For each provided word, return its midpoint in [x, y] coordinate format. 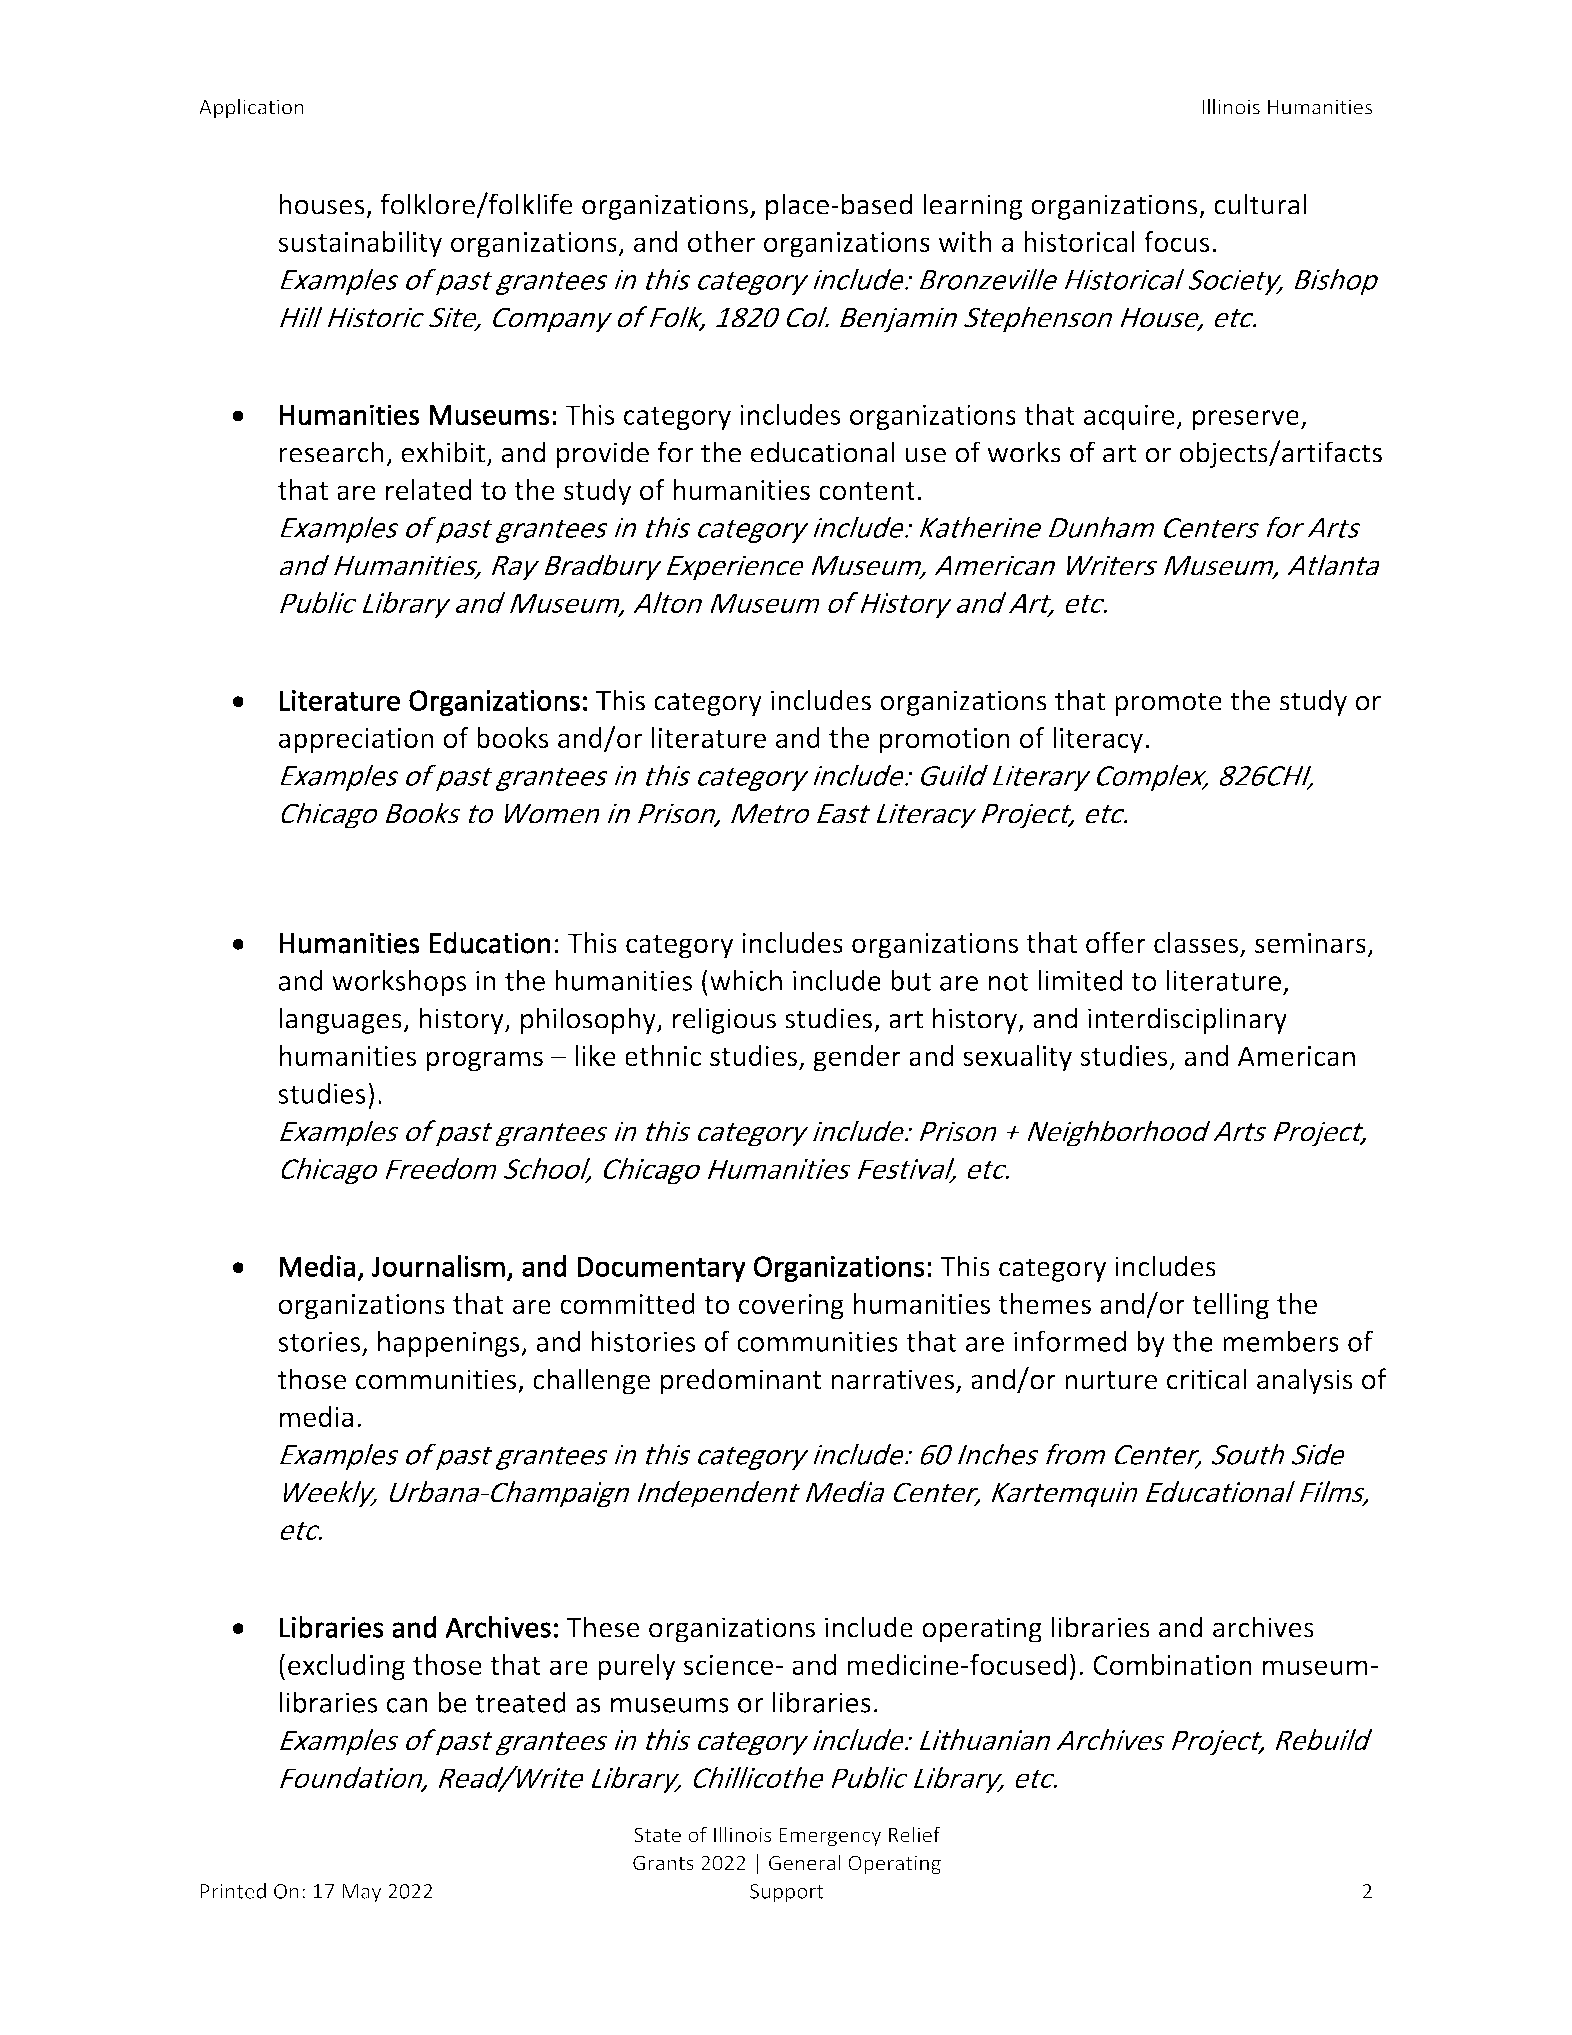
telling [1230, 1306]
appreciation [356, 741]
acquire [1130, 417]
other [721, 242]
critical [1207, 1379]
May [361, 1893]
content [867, 491]
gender [857, 1058]
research [331, 452]
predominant [741, 1381]
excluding [346, 1667]
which [746, 980]
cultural [1260, 204]
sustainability [360, 244]
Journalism [438, 1266]
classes [1197, 944]
